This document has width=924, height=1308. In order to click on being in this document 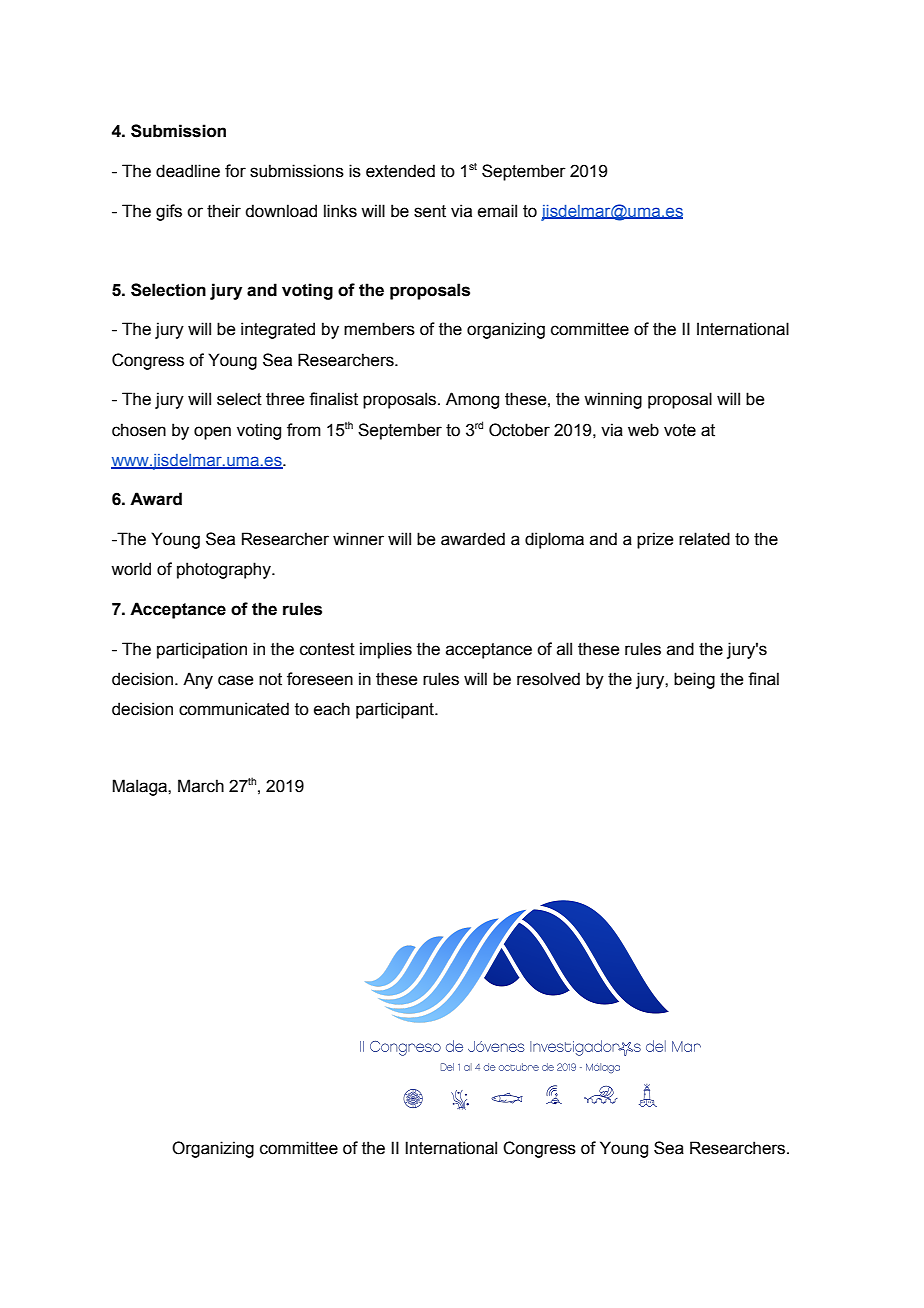, I will do `click(694, 680)`.
